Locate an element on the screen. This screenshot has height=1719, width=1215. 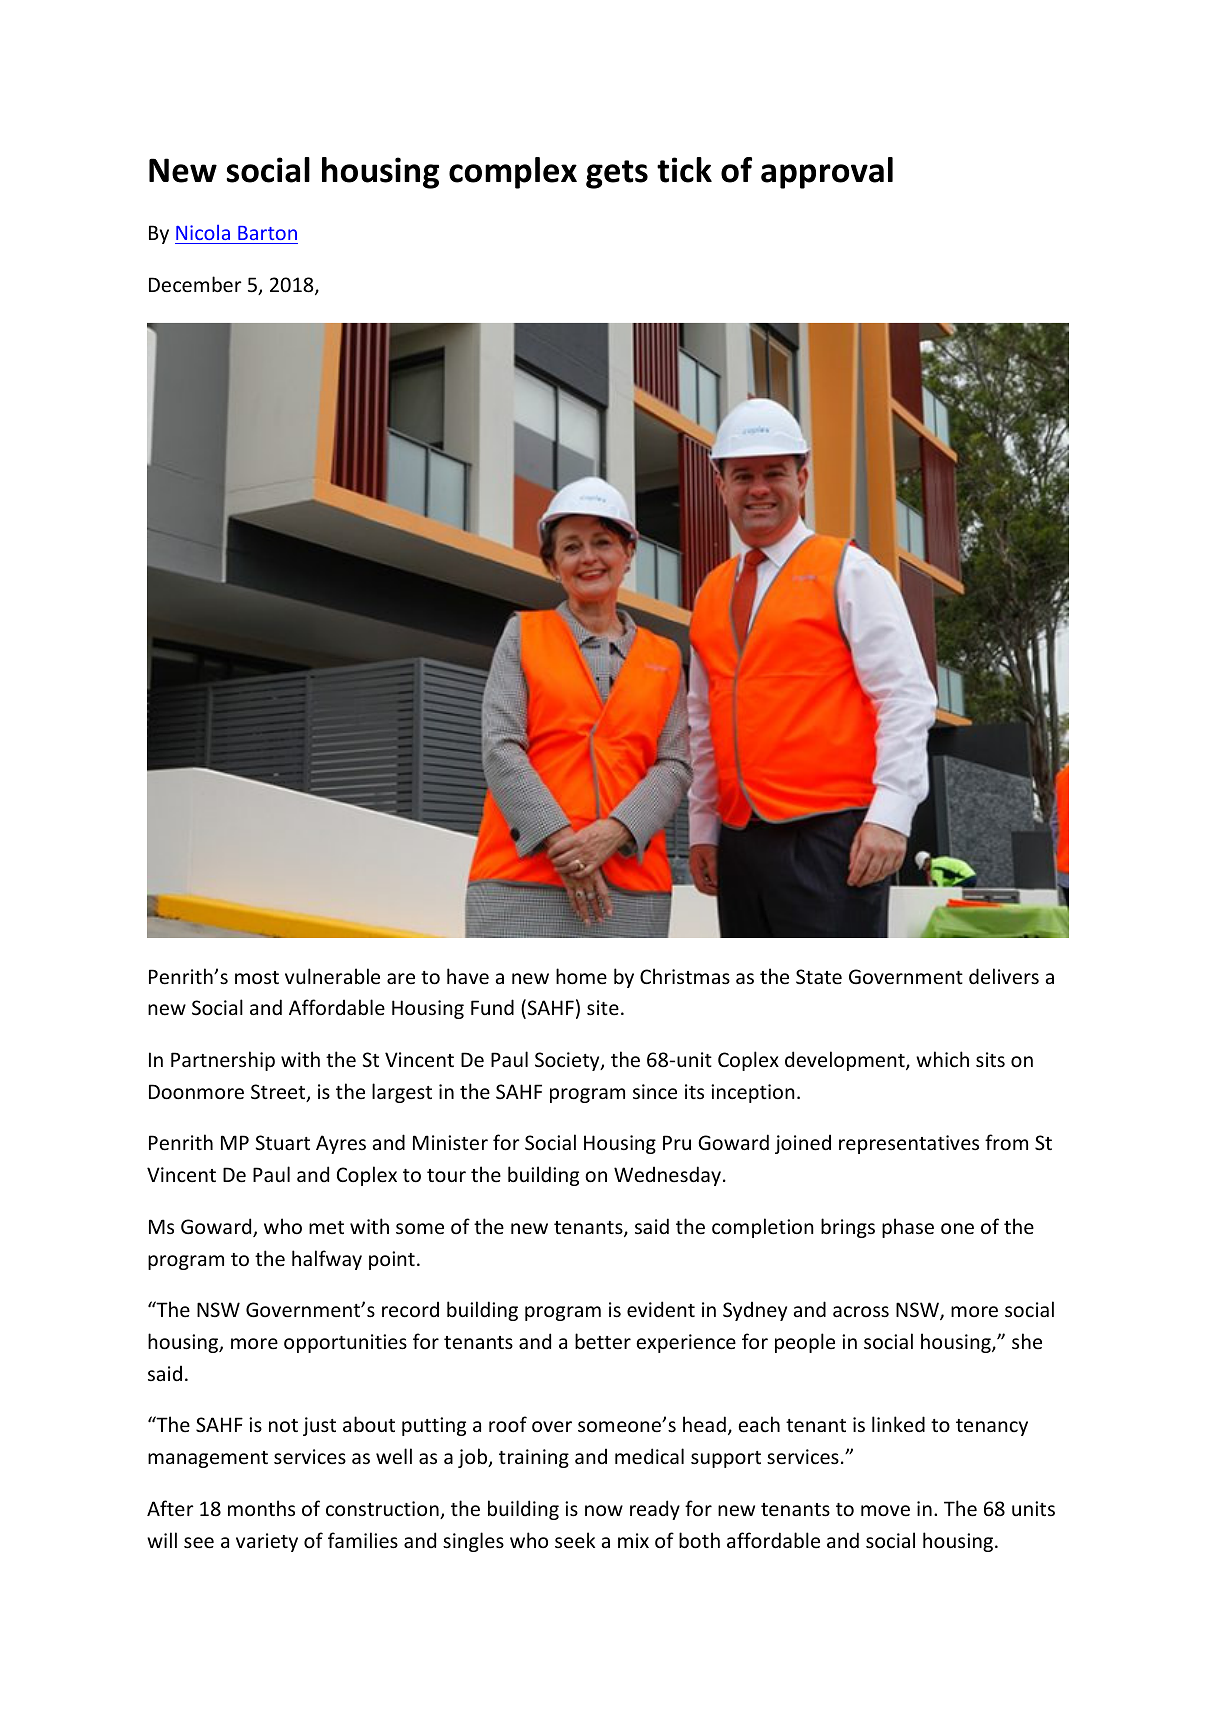
months is located at coordinates (261, 1508).
